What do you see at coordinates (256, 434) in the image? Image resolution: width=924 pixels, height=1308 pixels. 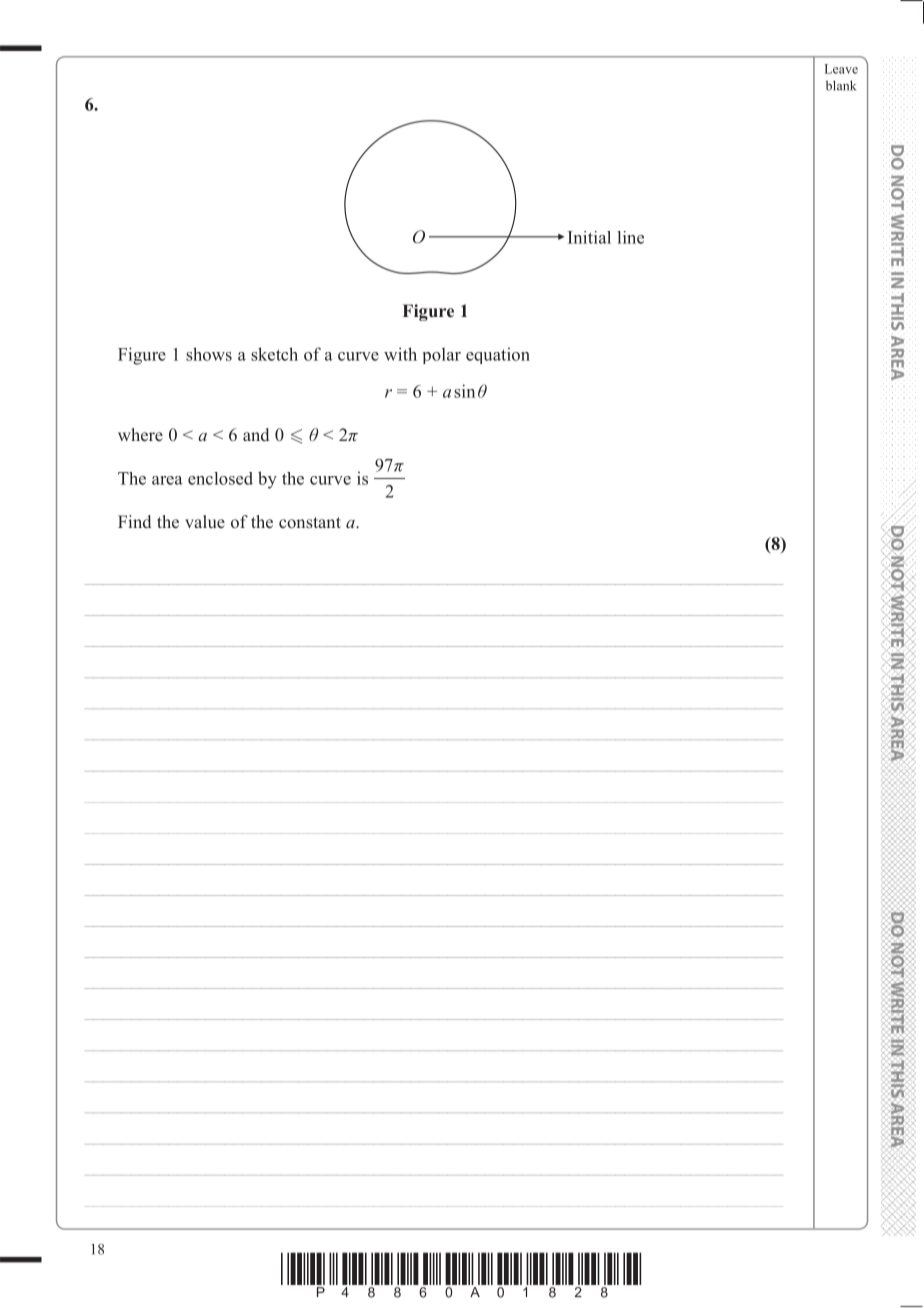 I see `and` at bounding box center [256, 434].
